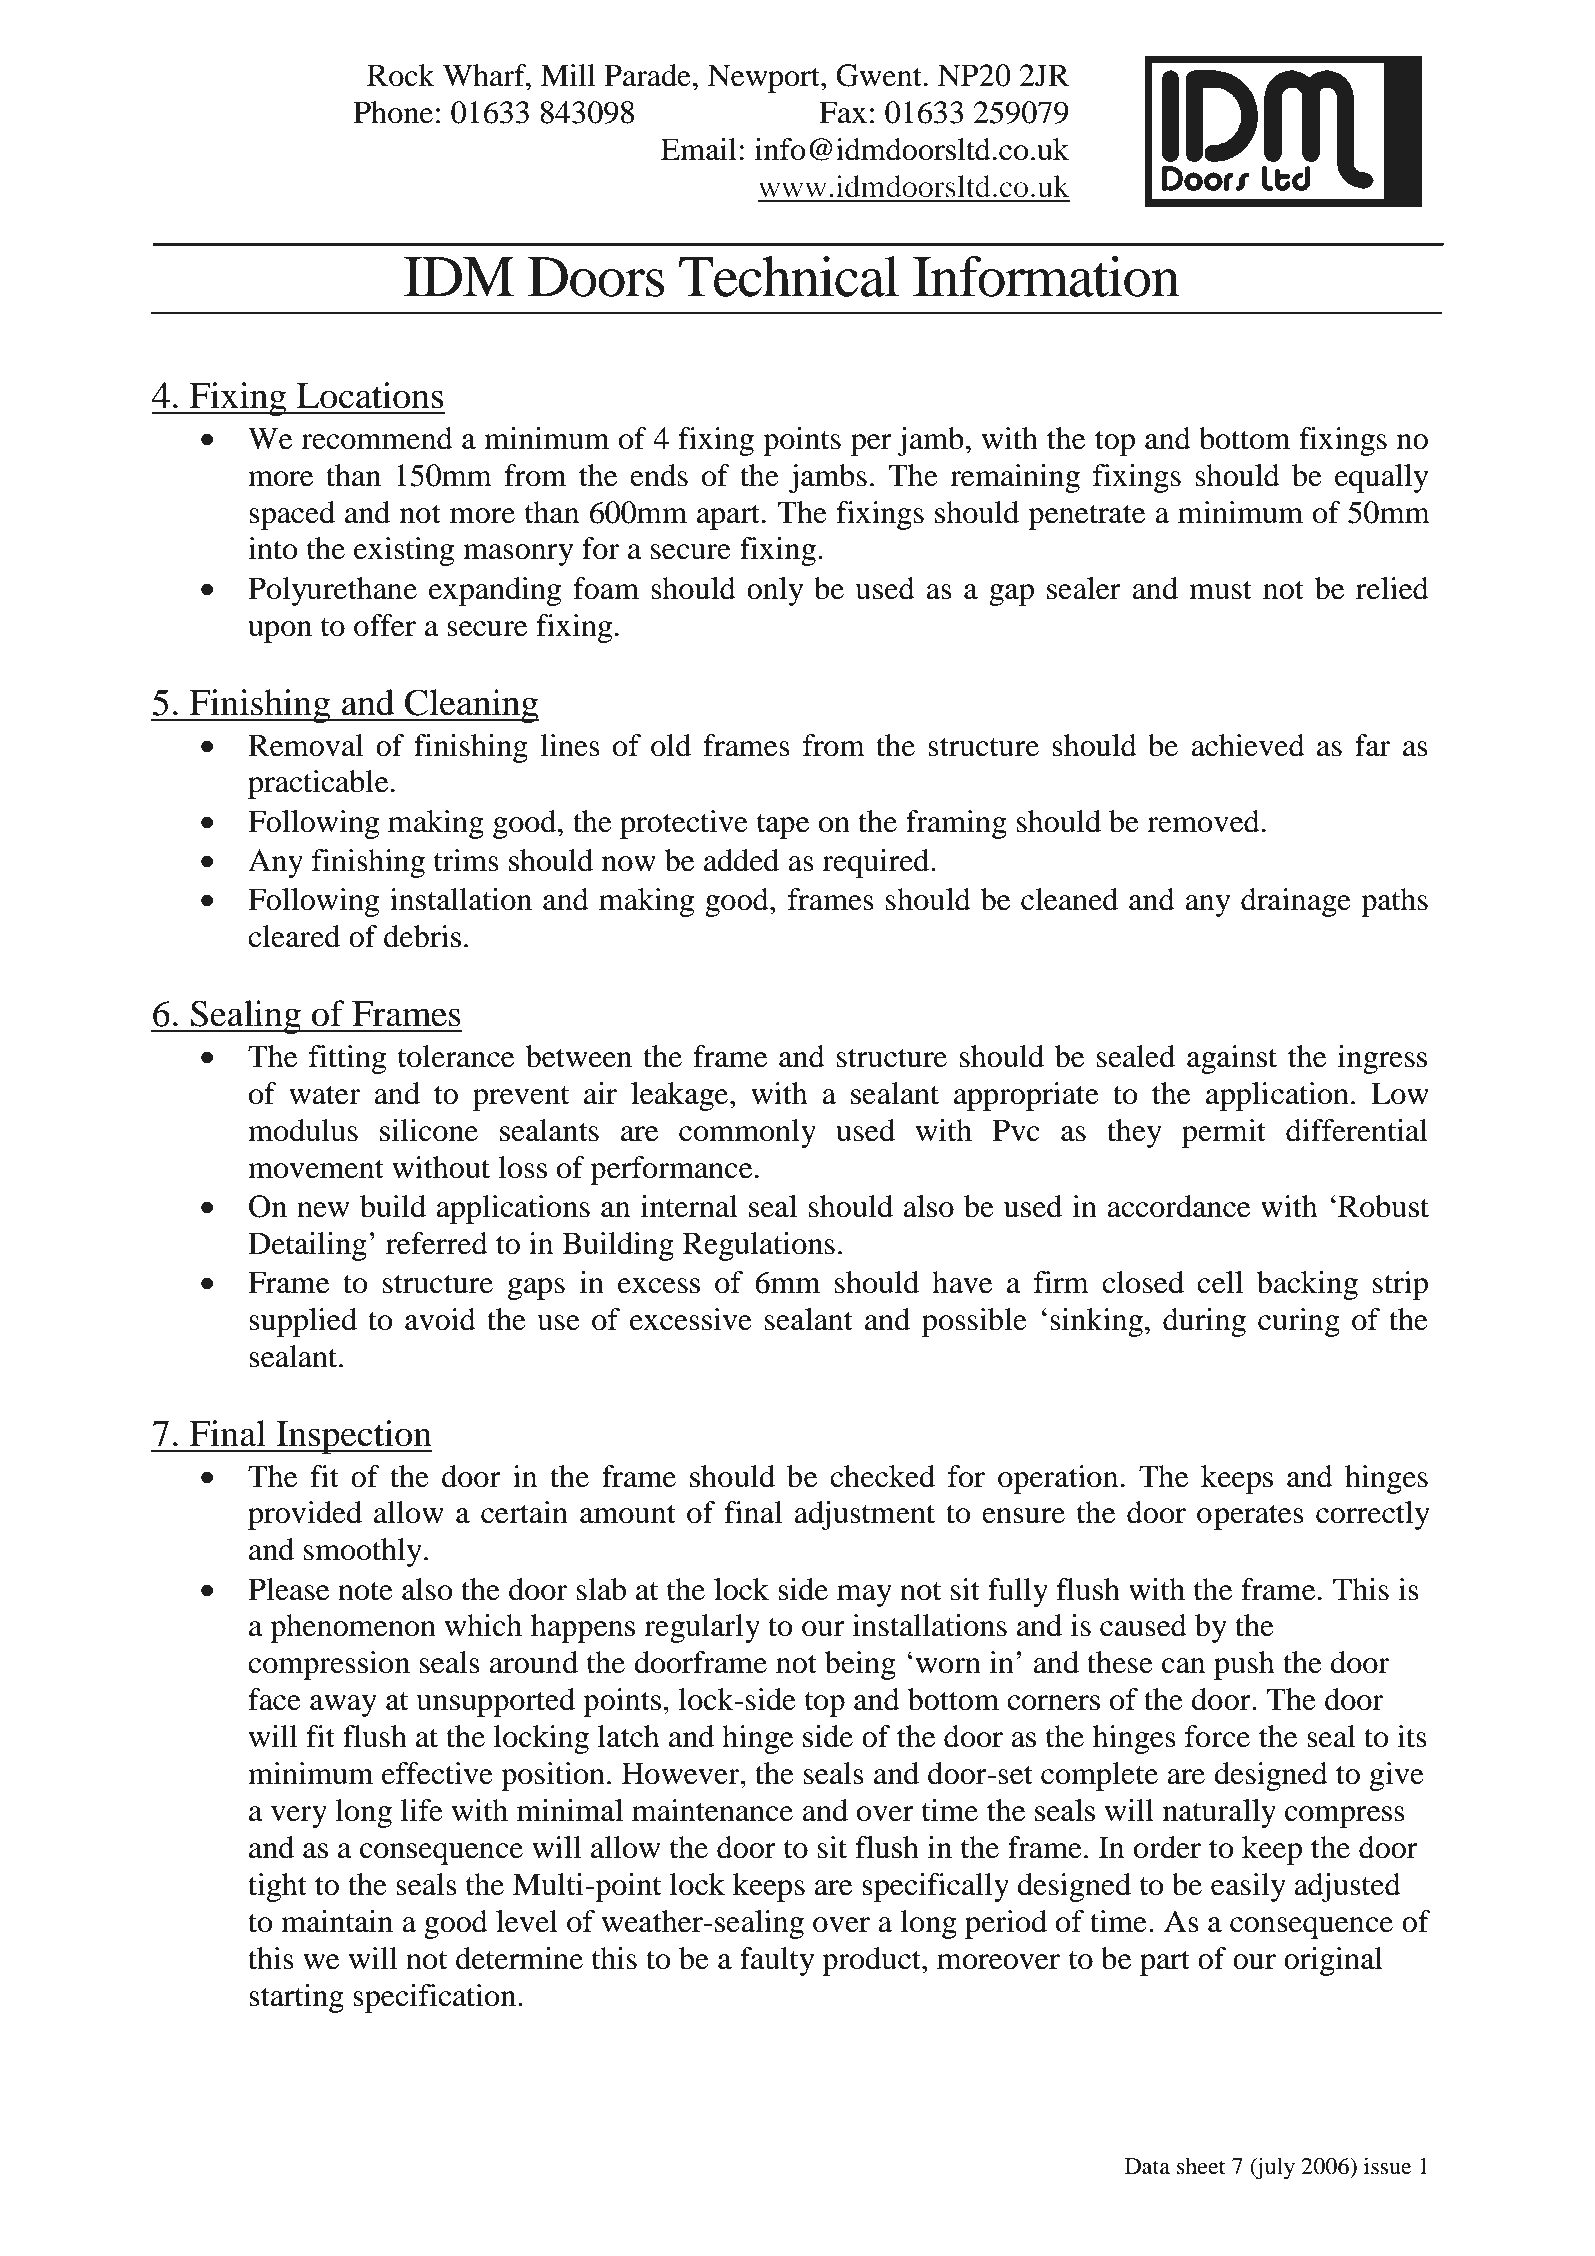  What do you see at coordinates (759, 1246) in the screenshot?
I see `Regulations` at bounding box center [759, 1246].
